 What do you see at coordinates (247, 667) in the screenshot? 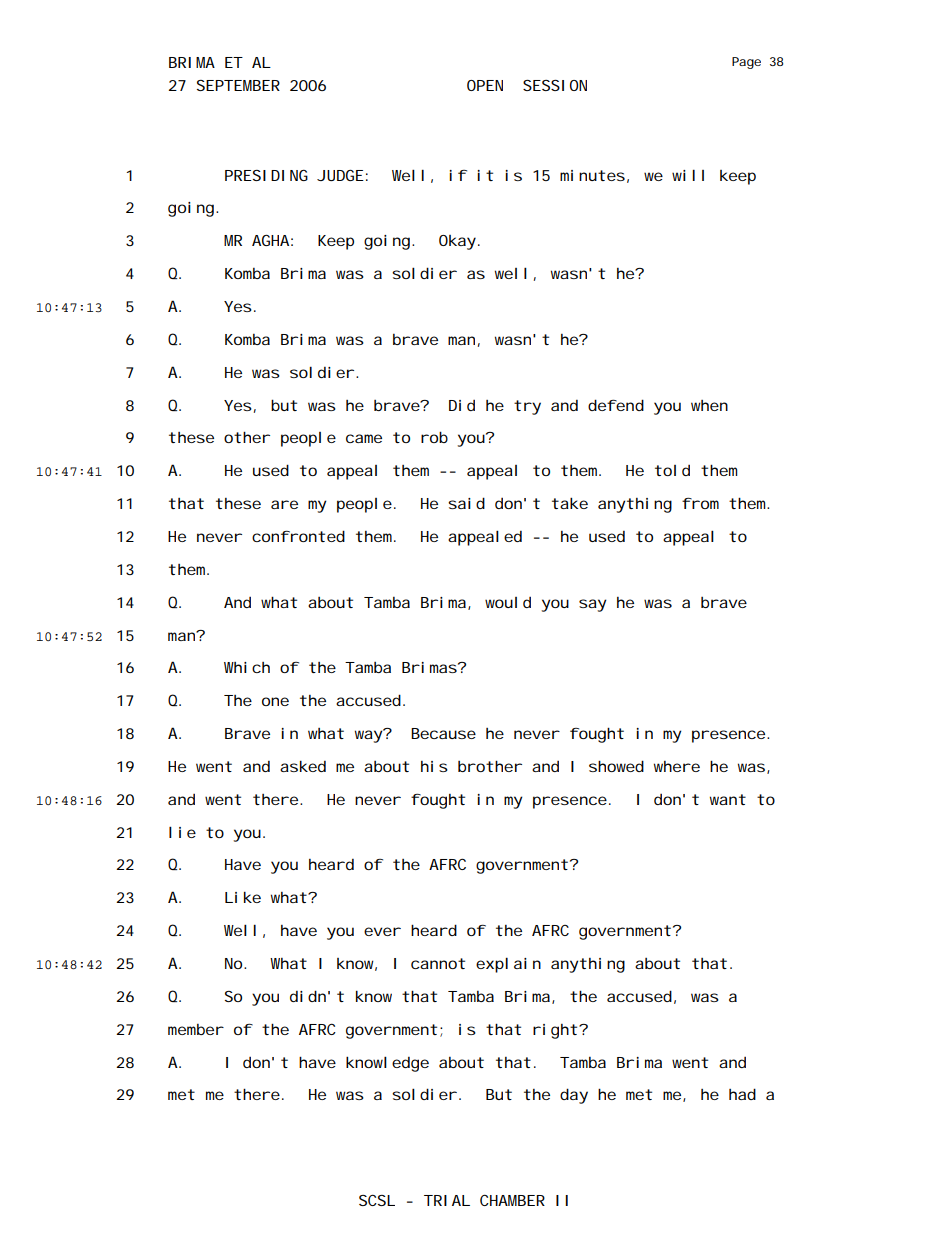
I see `Which` at bounding box center [247, 667].
